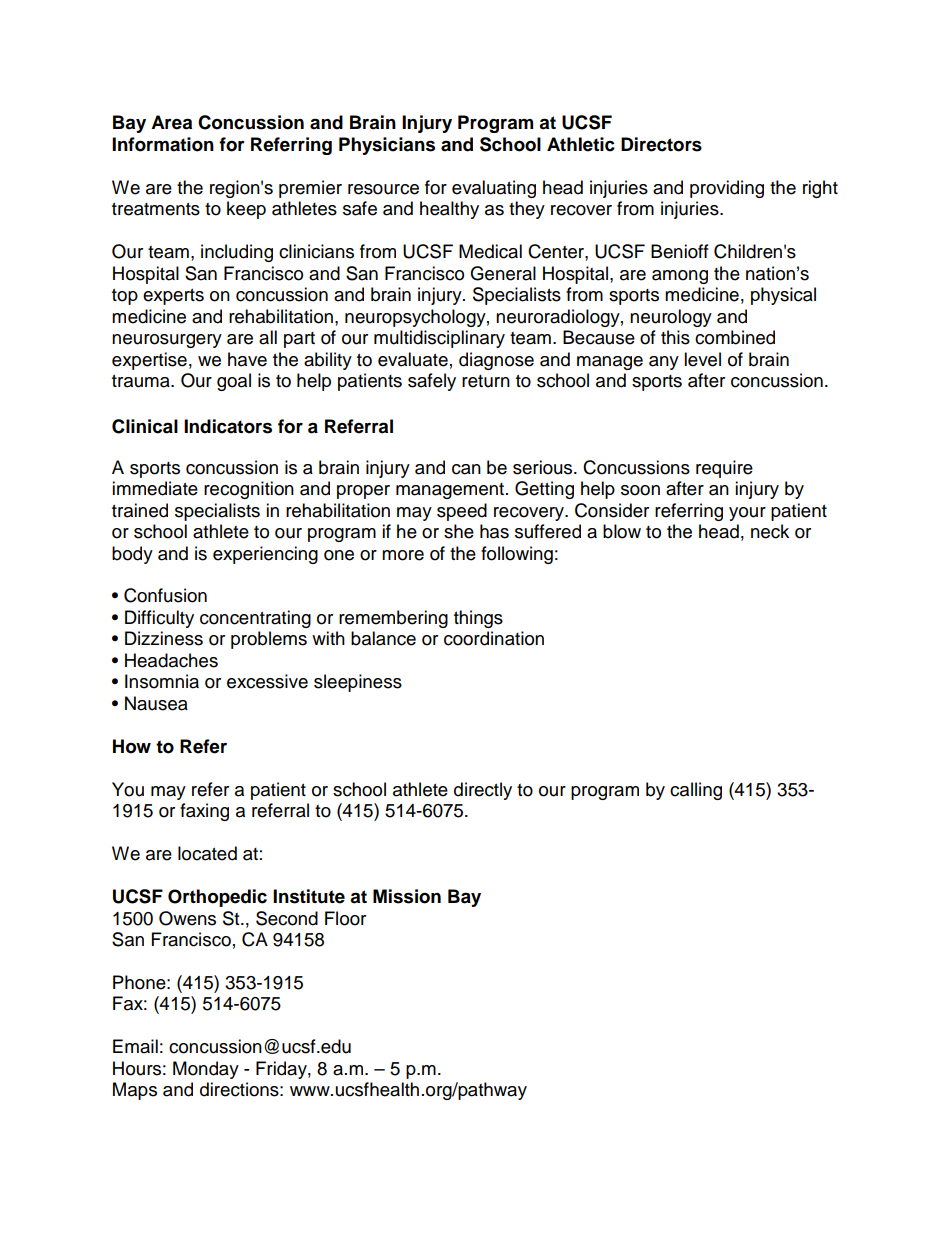  I want to click on Information, so click(163, 144).
